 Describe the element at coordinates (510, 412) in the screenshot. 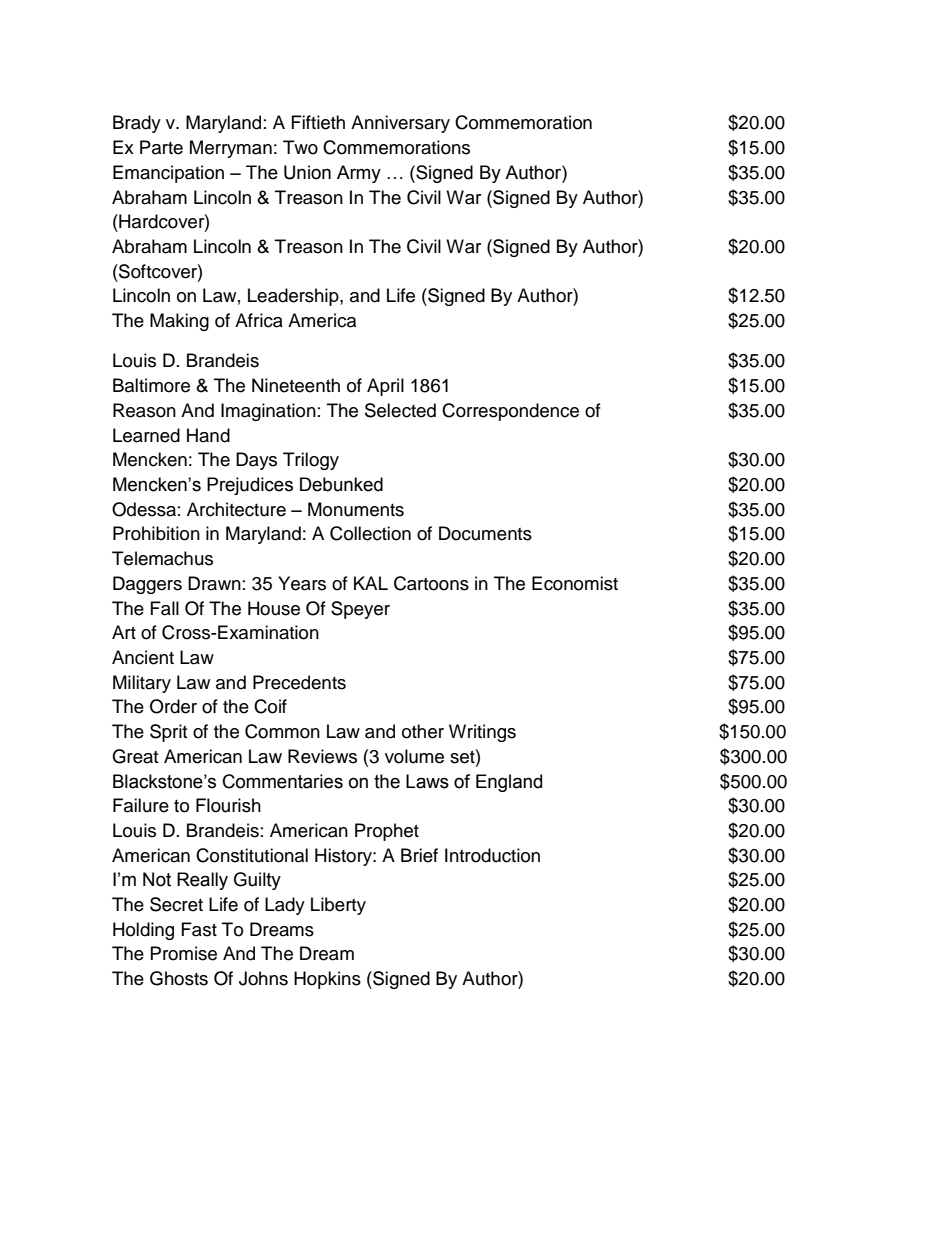

I see `Correspondence` at that location.
